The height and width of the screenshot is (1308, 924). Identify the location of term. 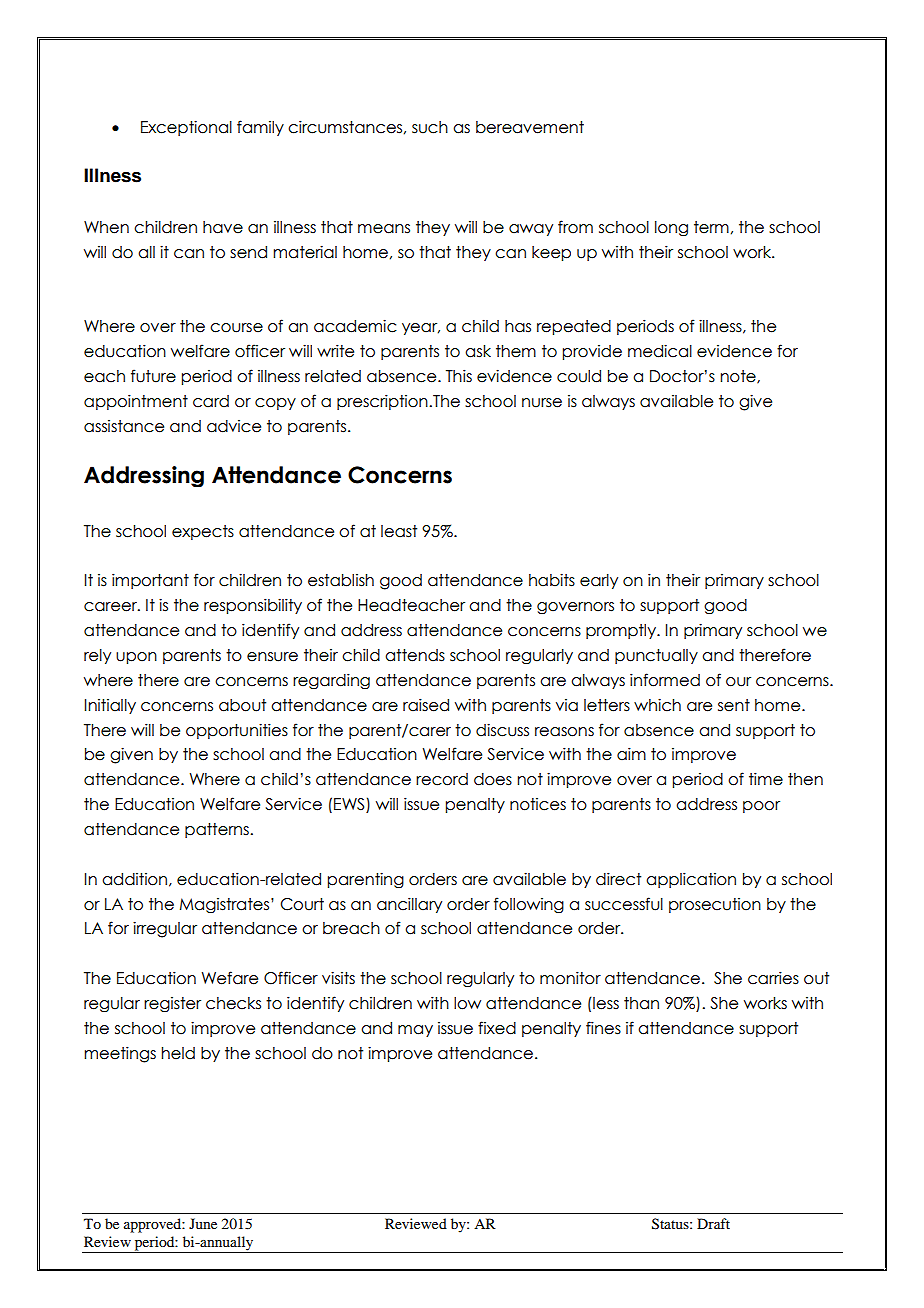
(711, 227).
